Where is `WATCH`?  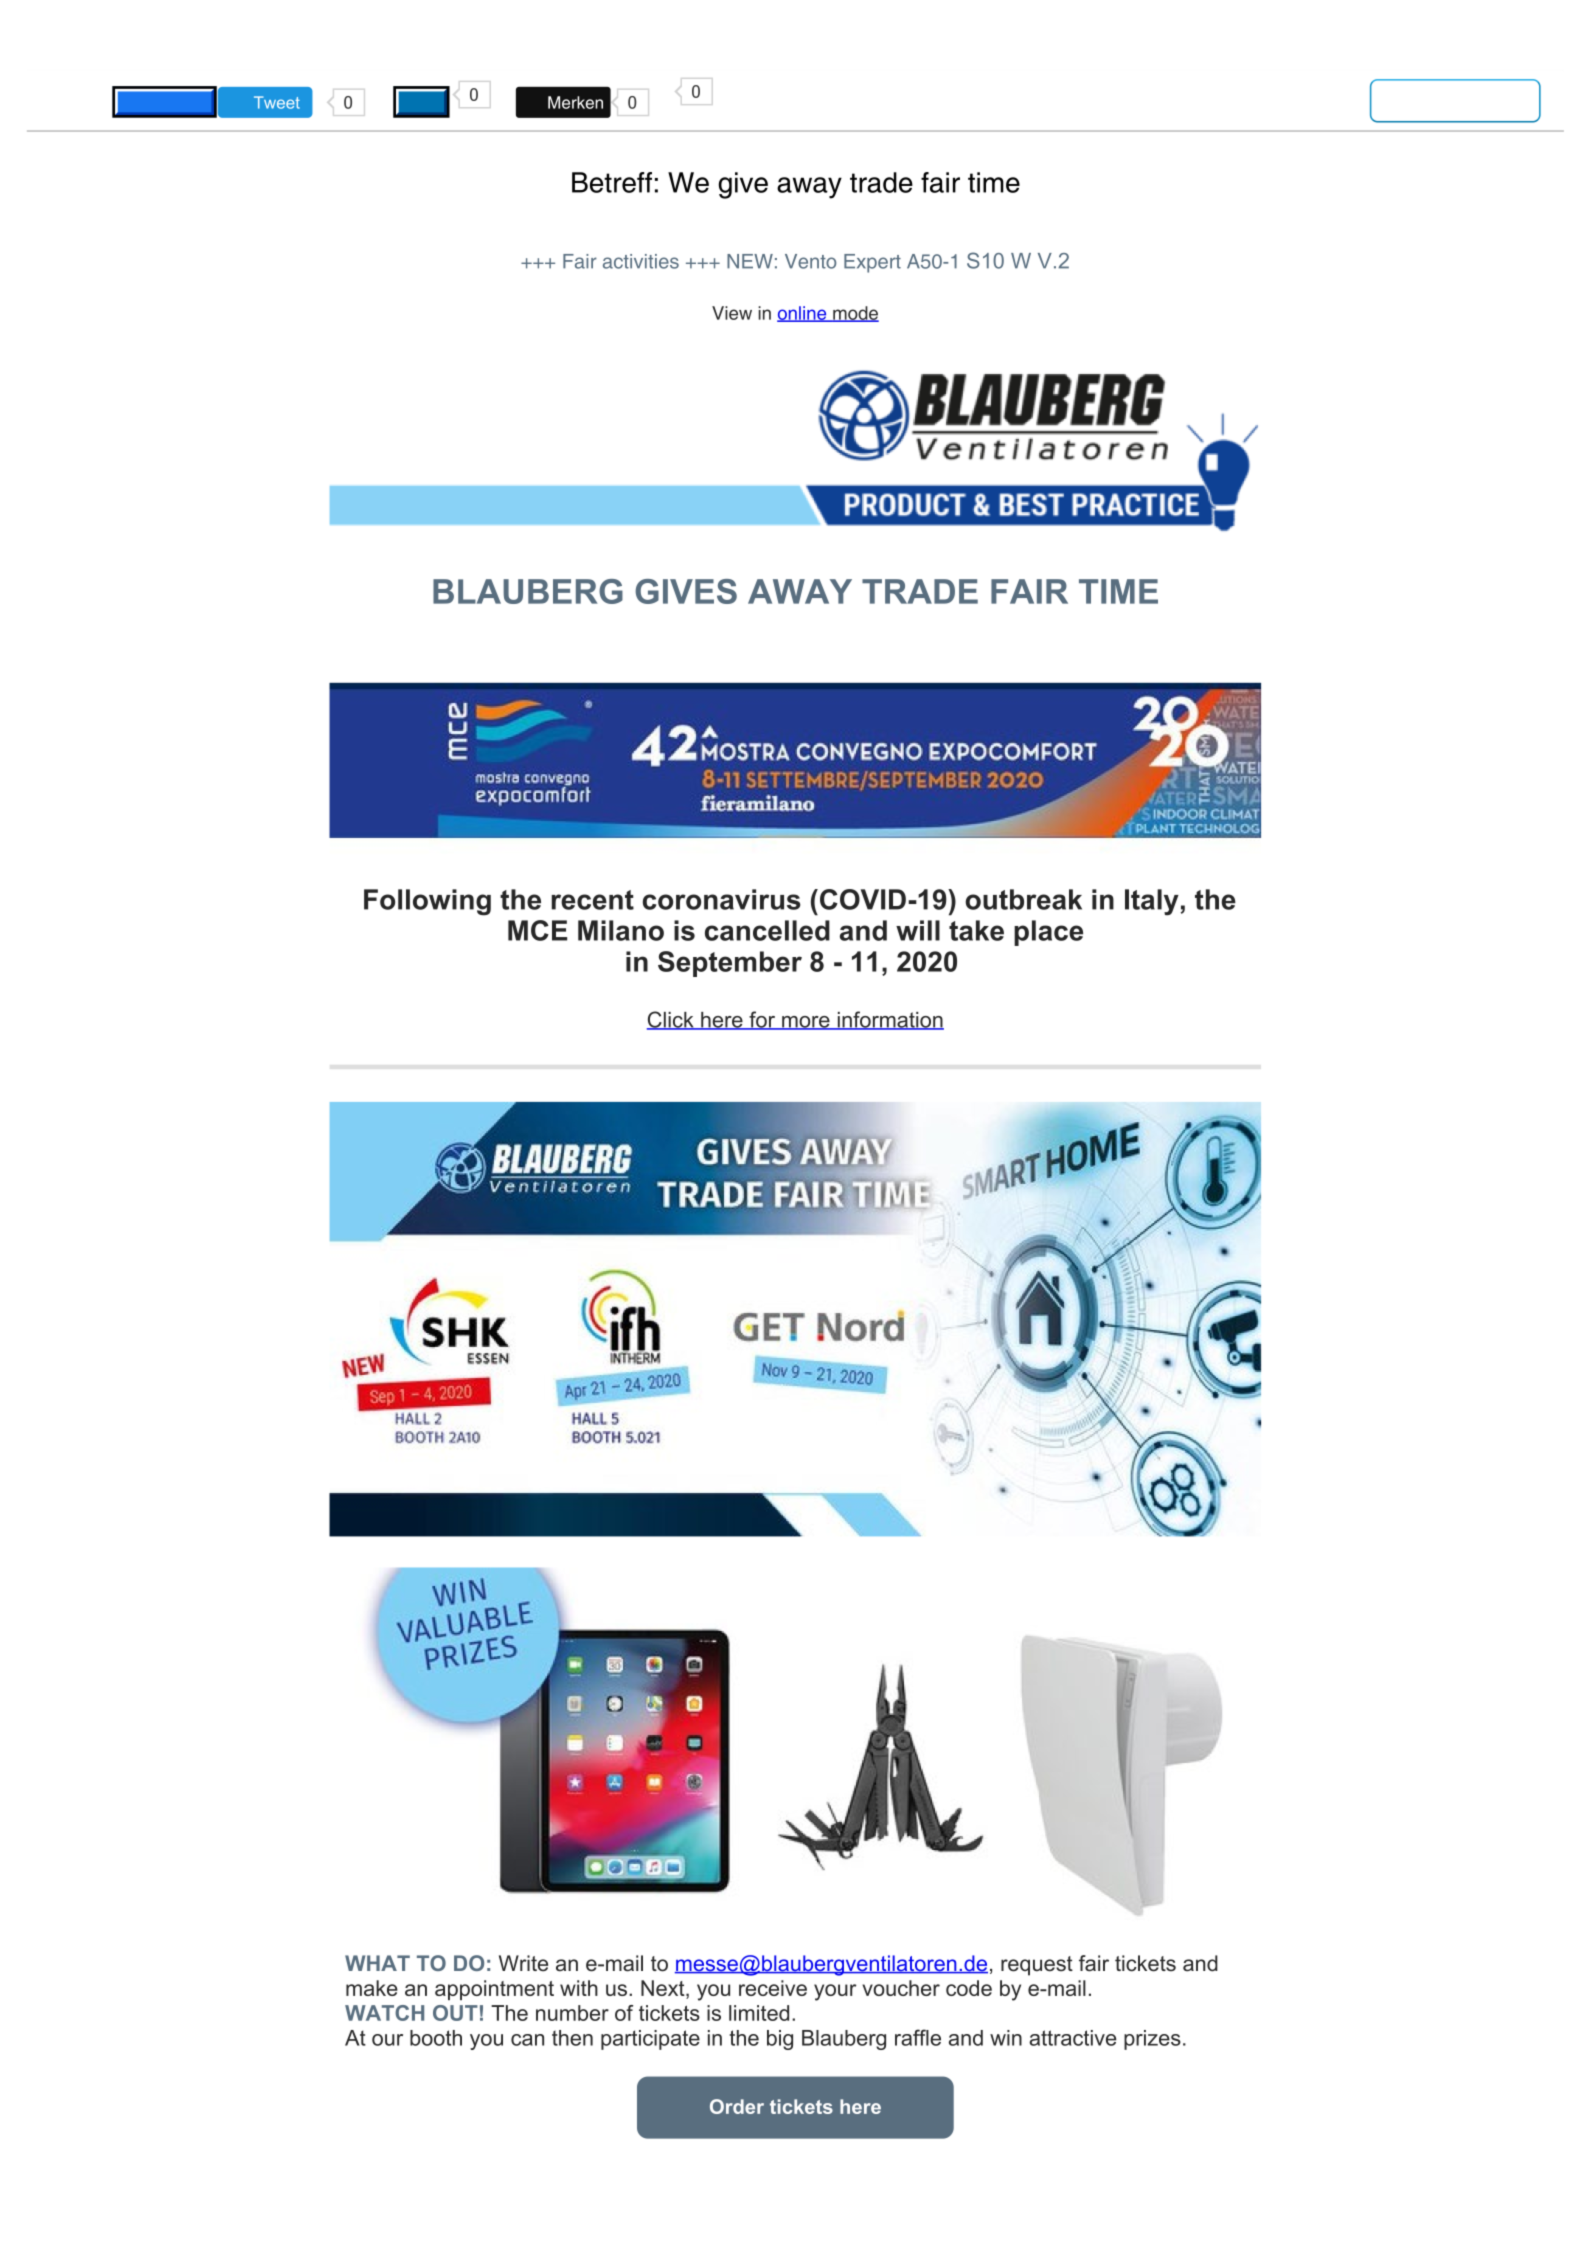
WATCH is located at coordinates (384, 2013).
